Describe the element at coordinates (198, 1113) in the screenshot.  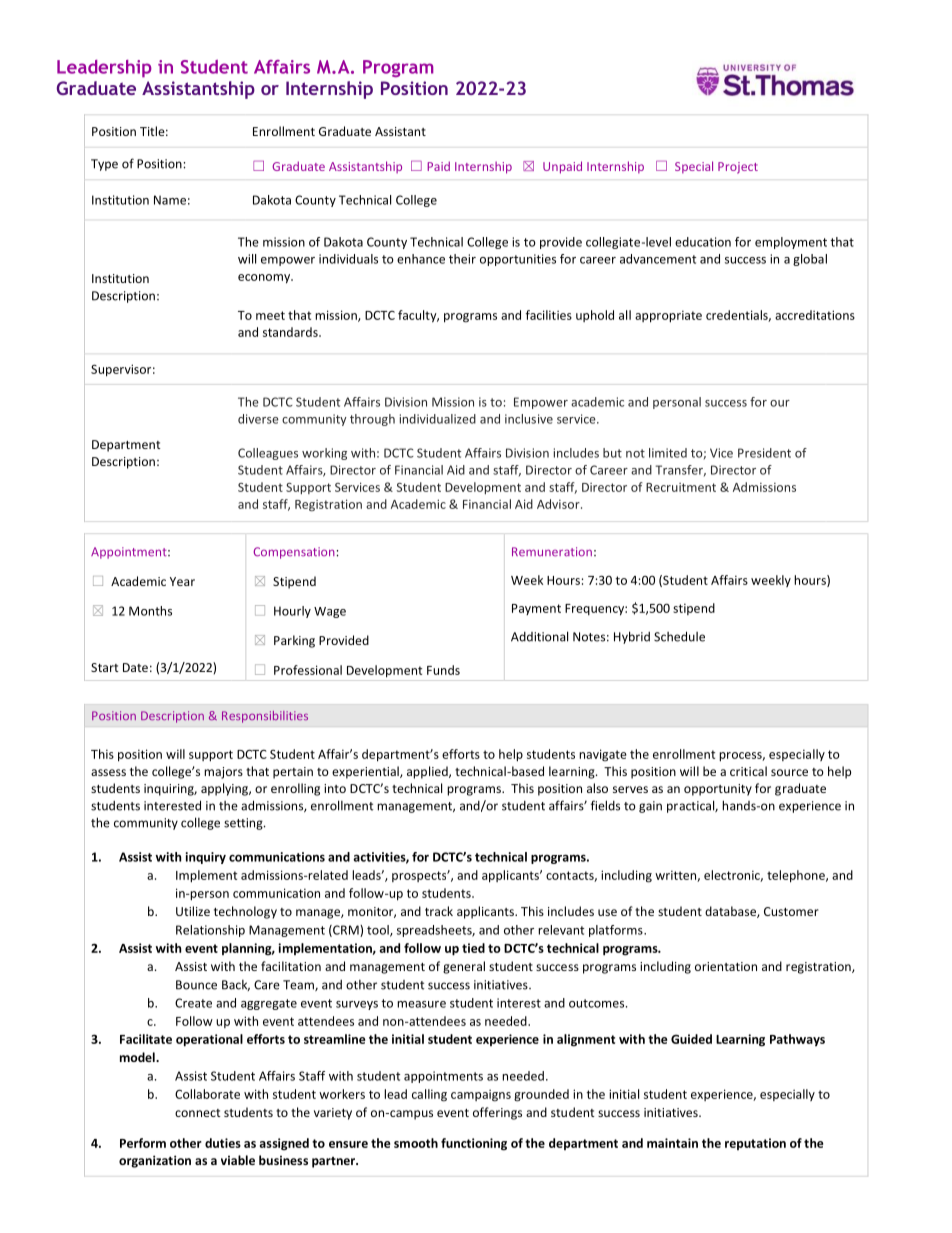
I see `connect` at that location.
